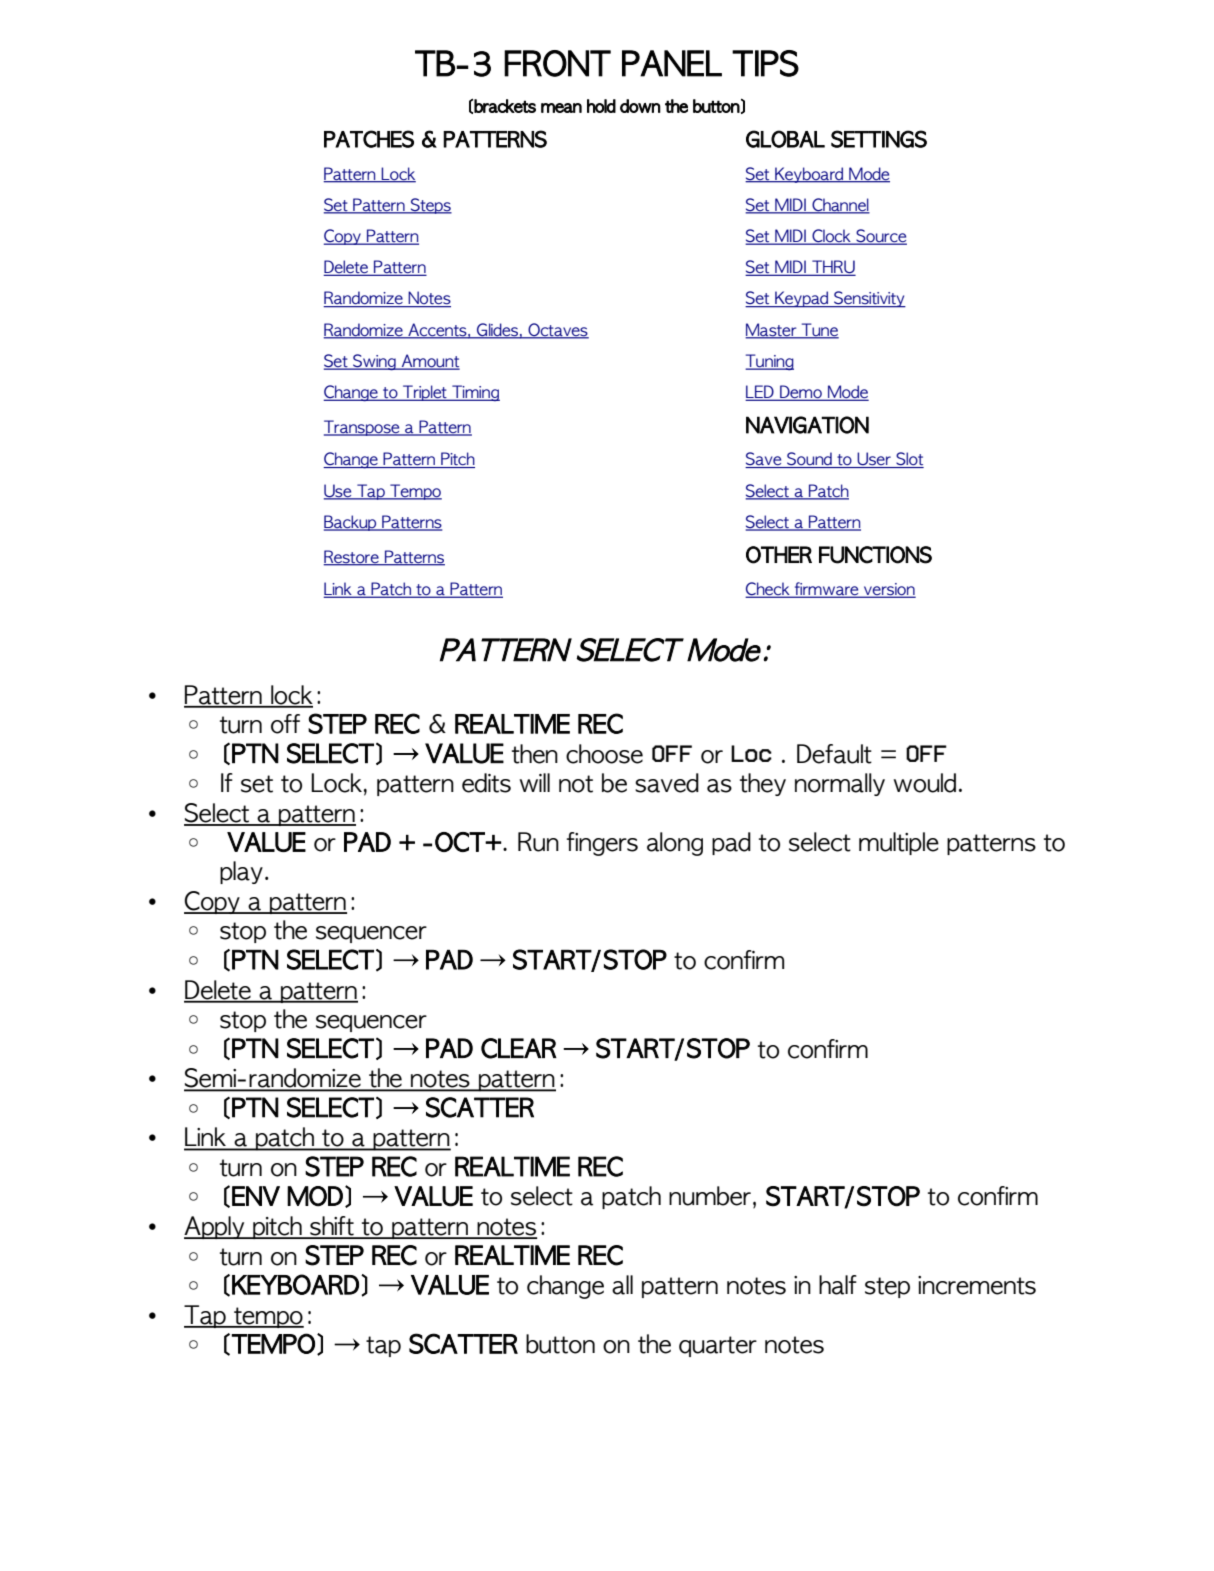 This screenshot has width=1214, height=1571. I want to click on hold, so click(601, 106).
